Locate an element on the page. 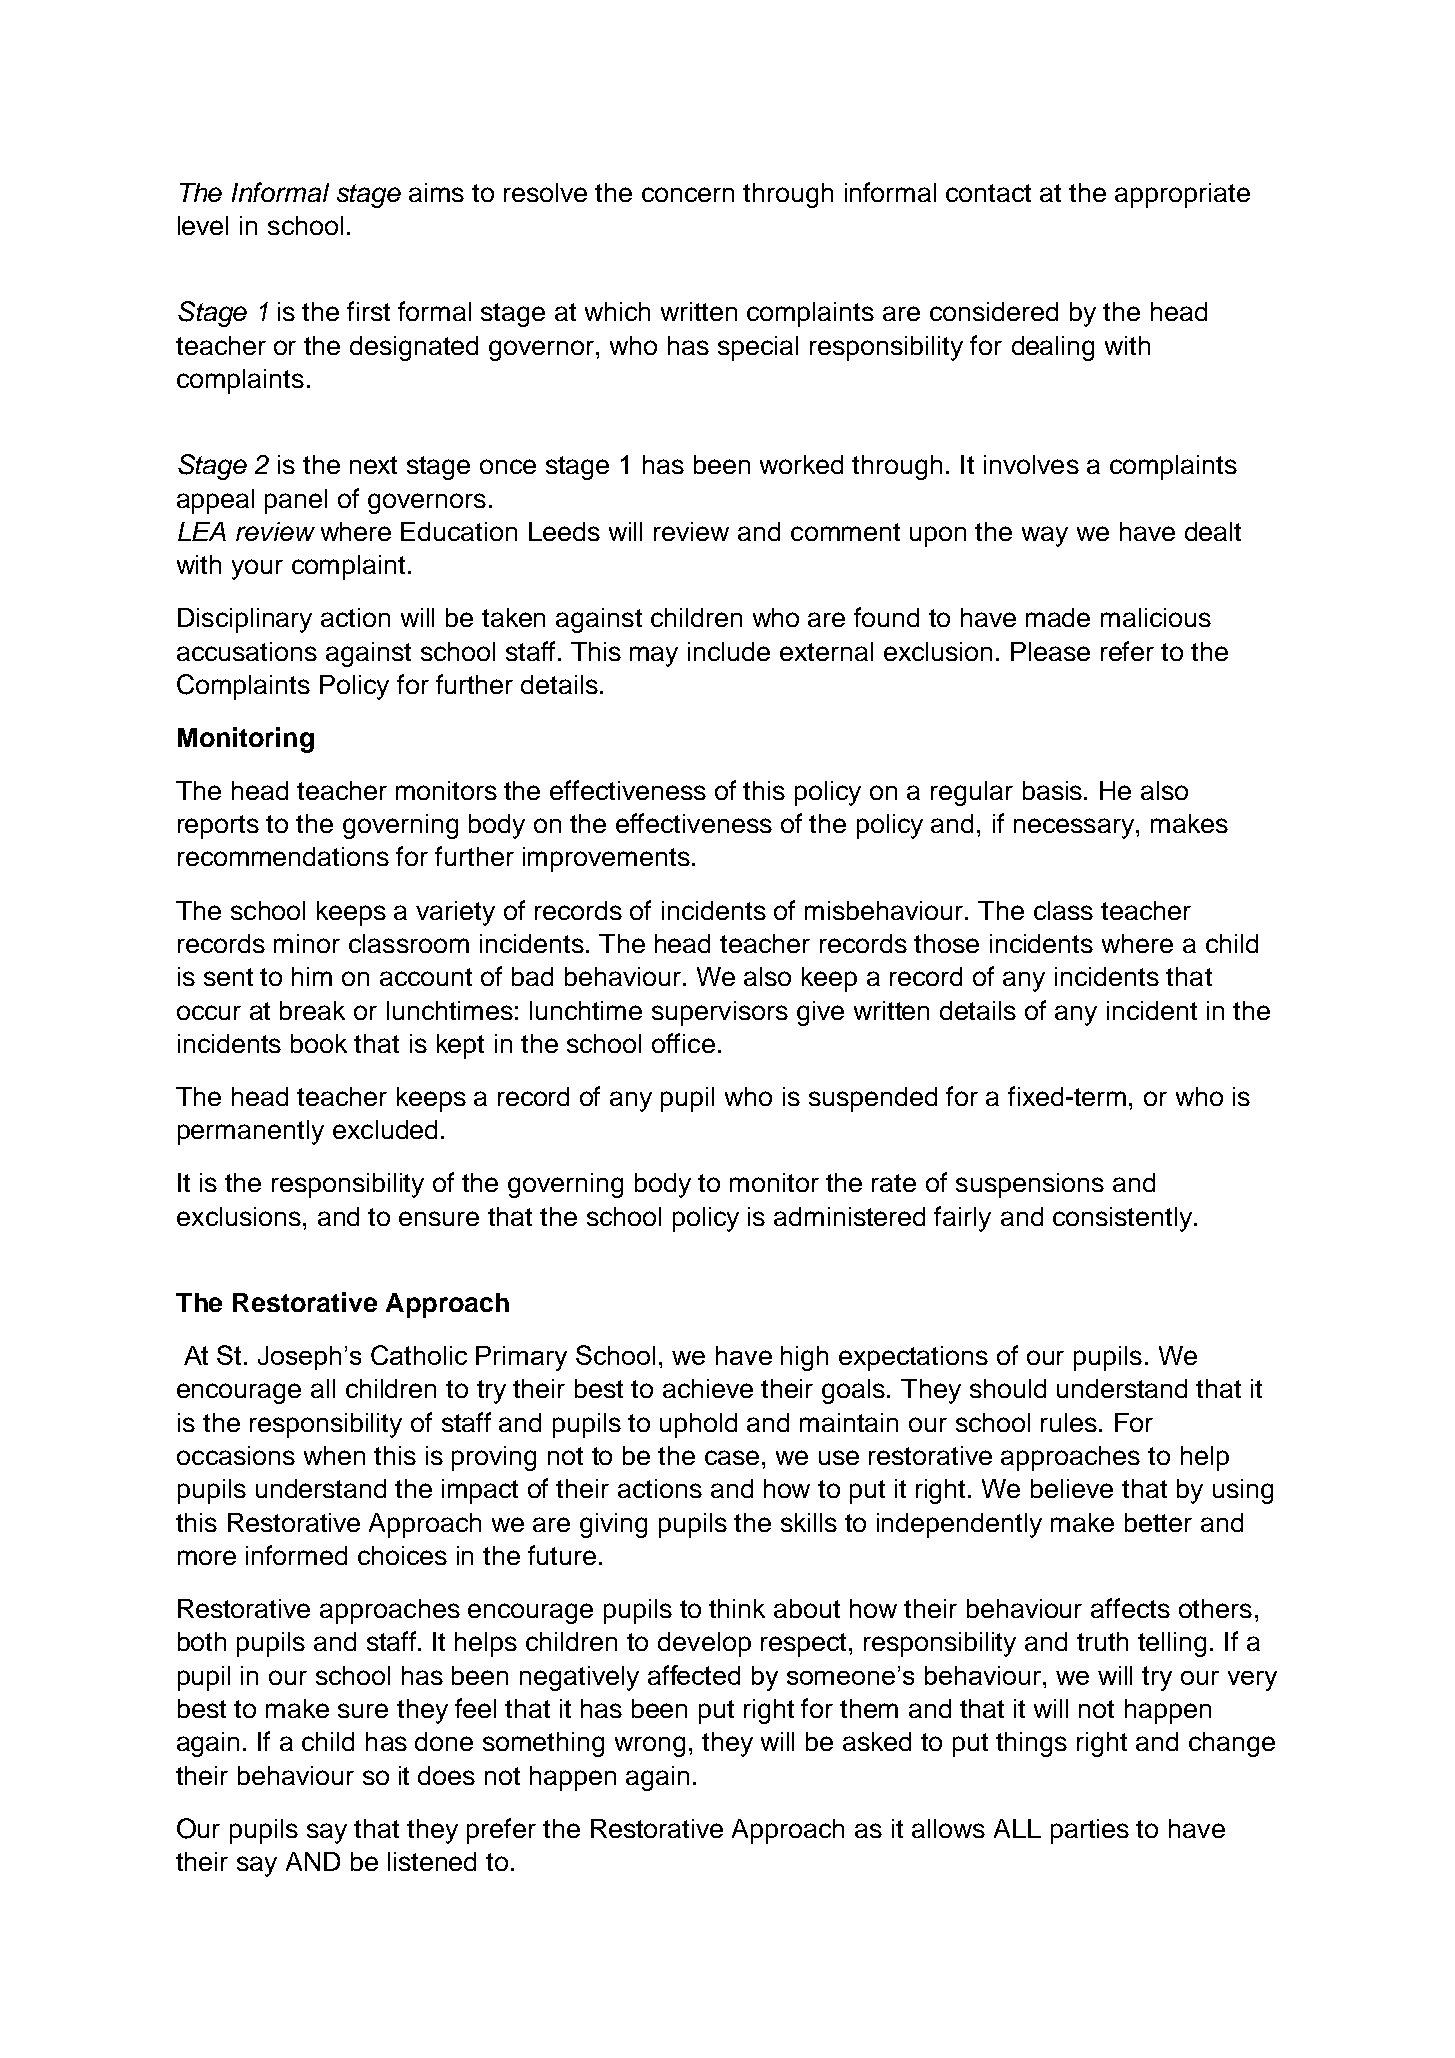  appropriate is located at coordinates (1182, 195).
